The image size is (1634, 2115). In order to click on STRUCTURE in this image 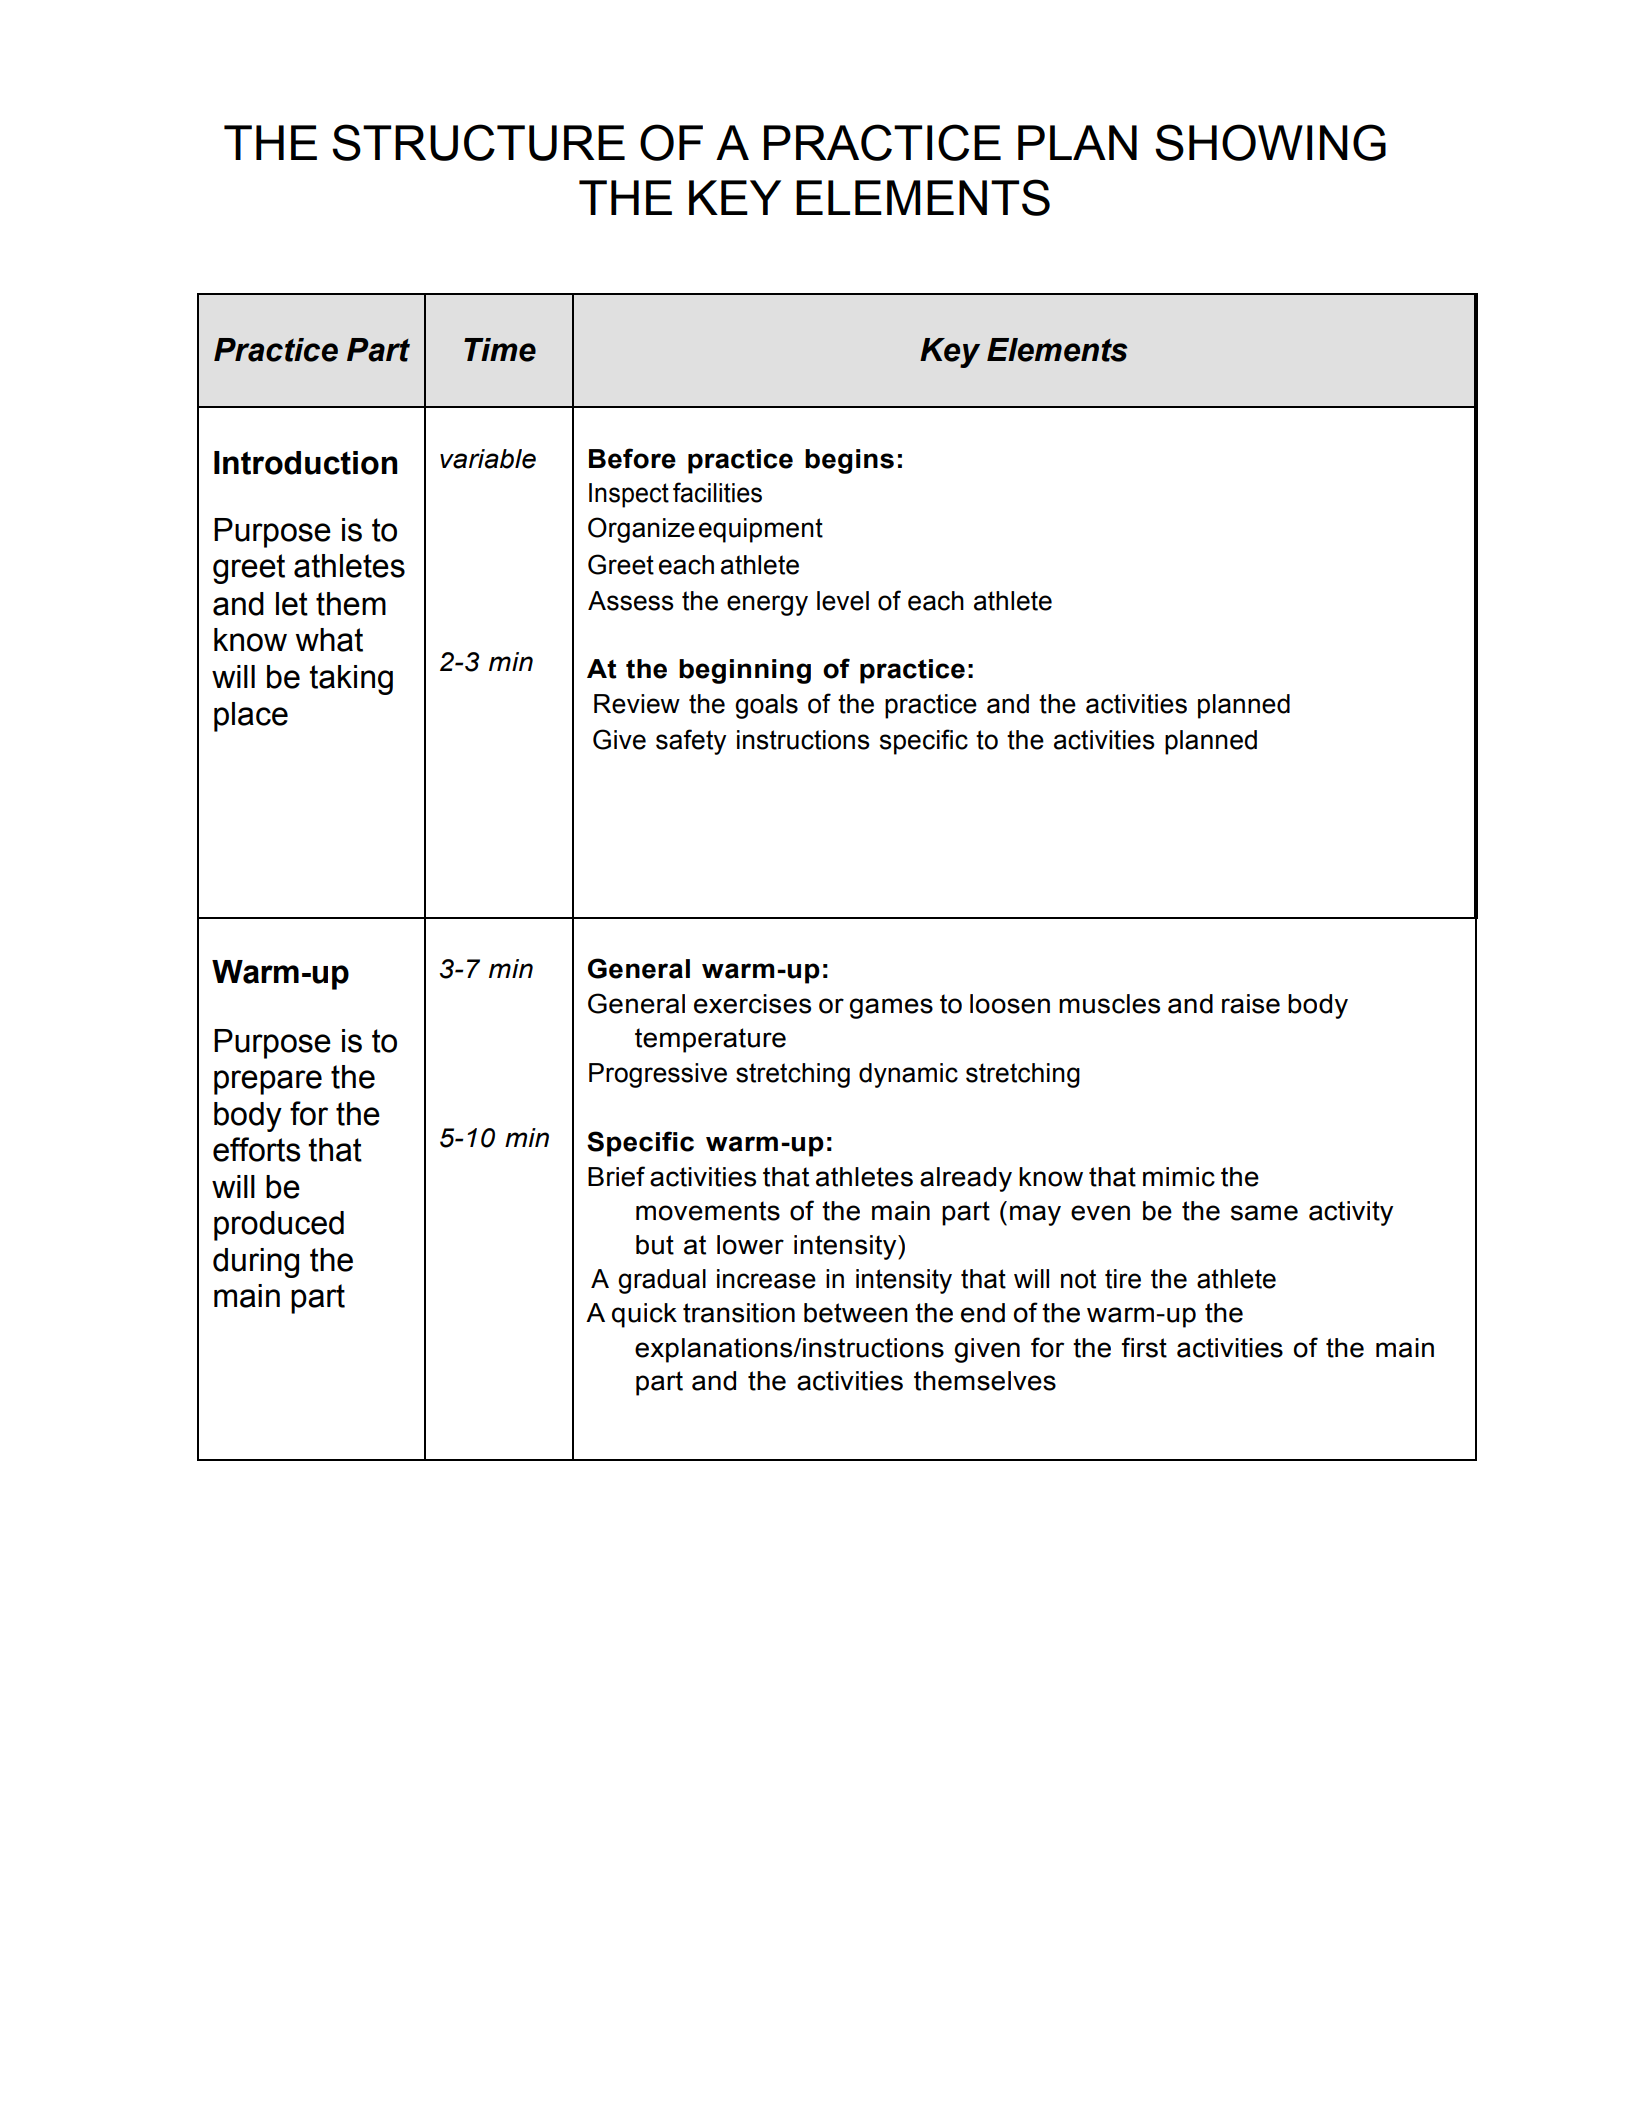, I will do `click(478, 142)`.
